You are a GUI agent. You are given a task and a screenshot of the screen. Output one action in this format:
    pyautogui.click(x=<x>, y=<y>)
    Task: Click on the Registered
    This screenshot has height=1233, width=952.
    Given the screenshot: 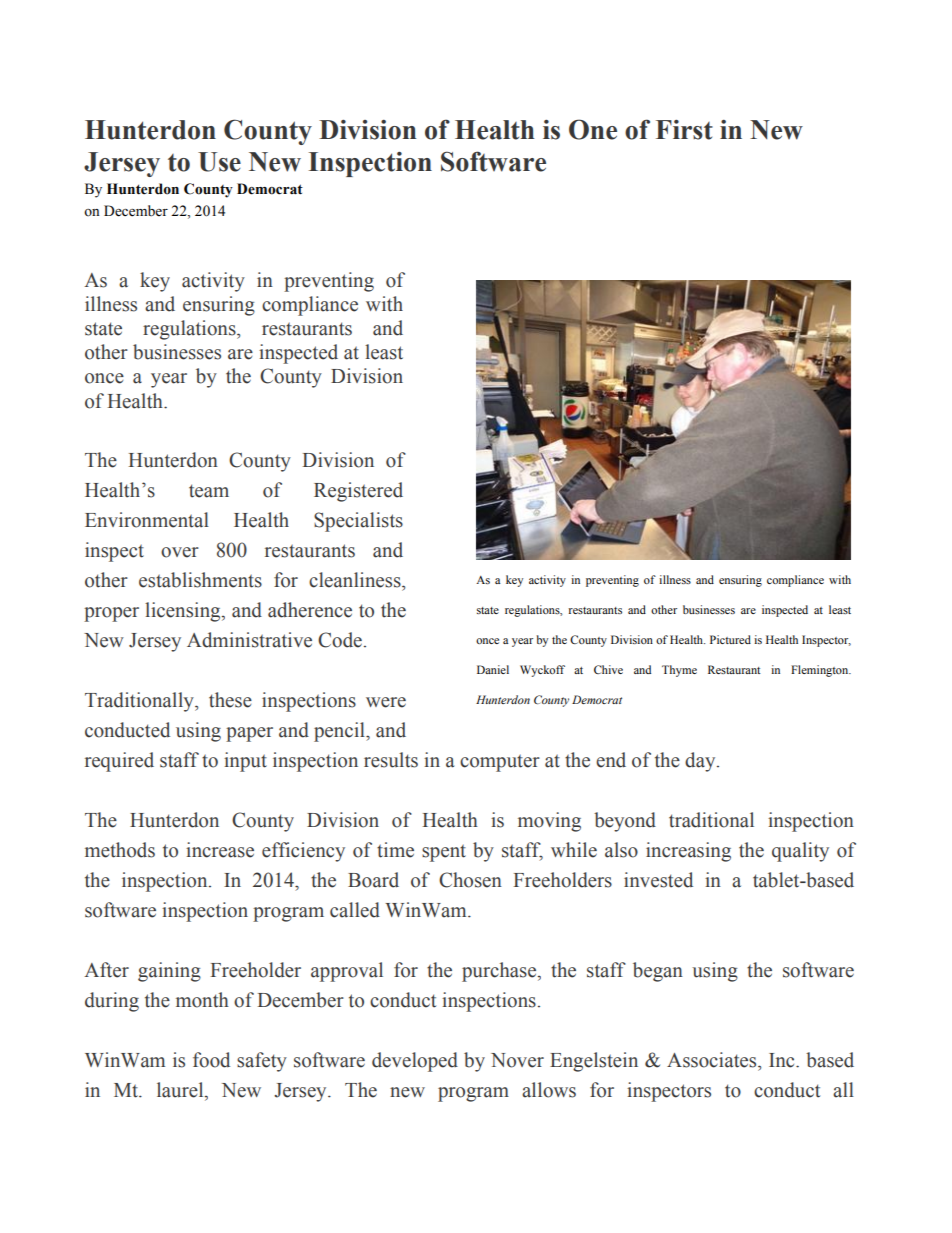 What is the action you would take?
    pyautogui.click(x=358, y=492)
